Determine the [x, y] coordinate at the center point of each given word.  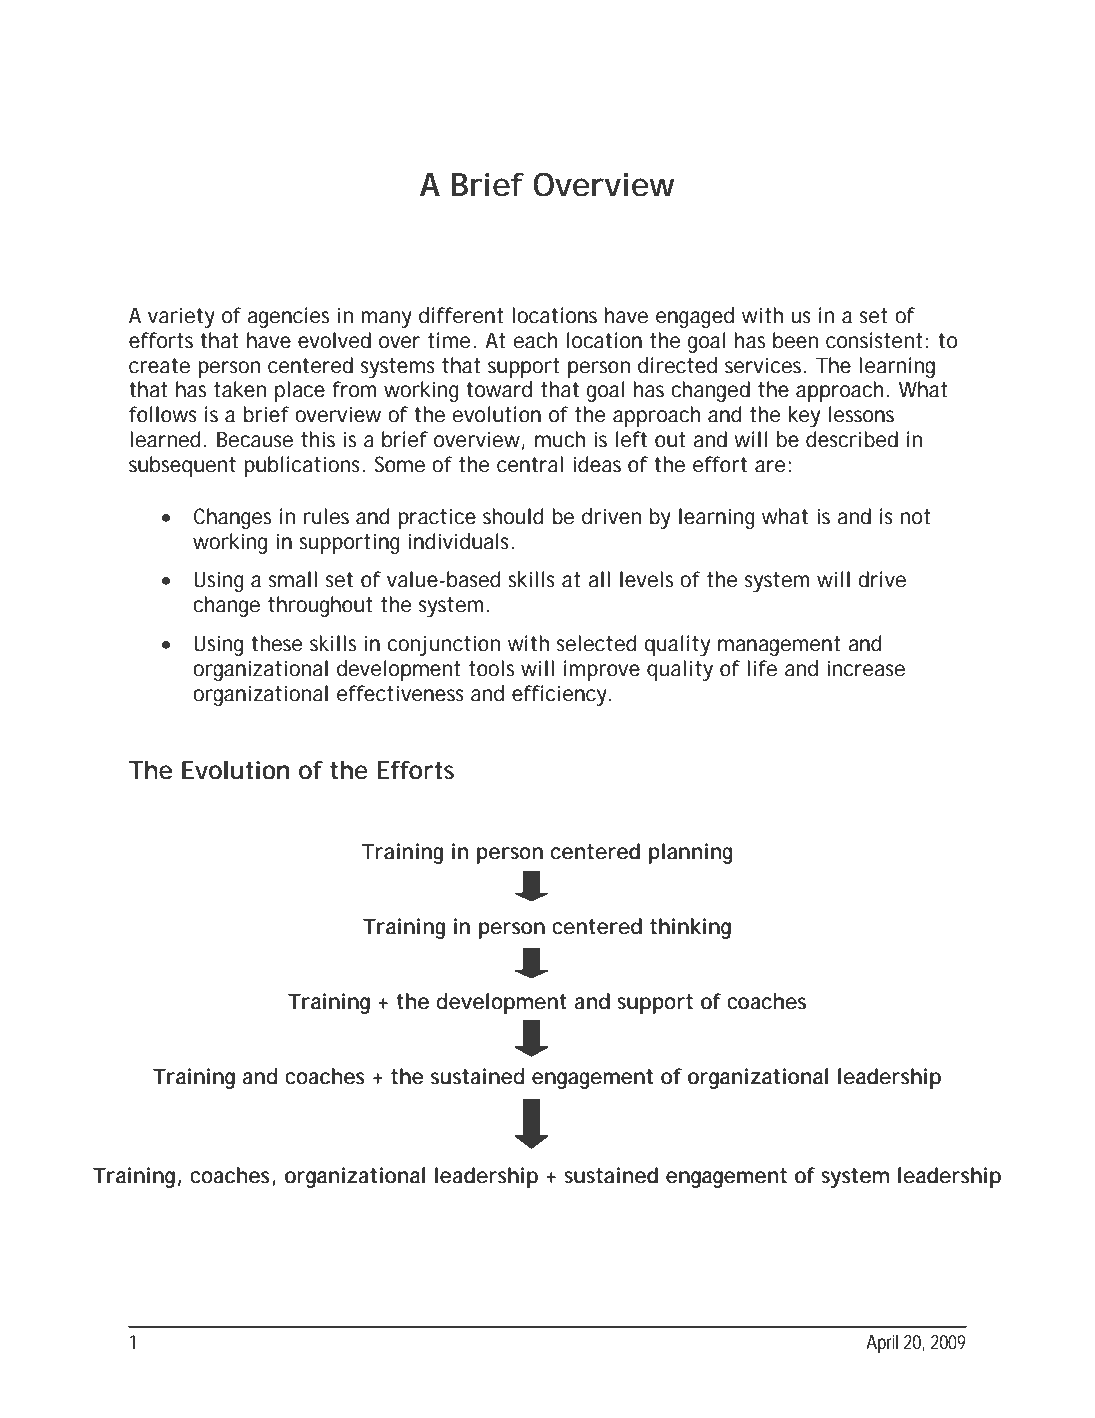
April [882, 1344]
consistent [874, 340]
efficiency [559, 695]
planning [690, 853]
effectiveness [400, 693]
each [535, 340]
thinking [690, 928]
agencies [288, 317]
